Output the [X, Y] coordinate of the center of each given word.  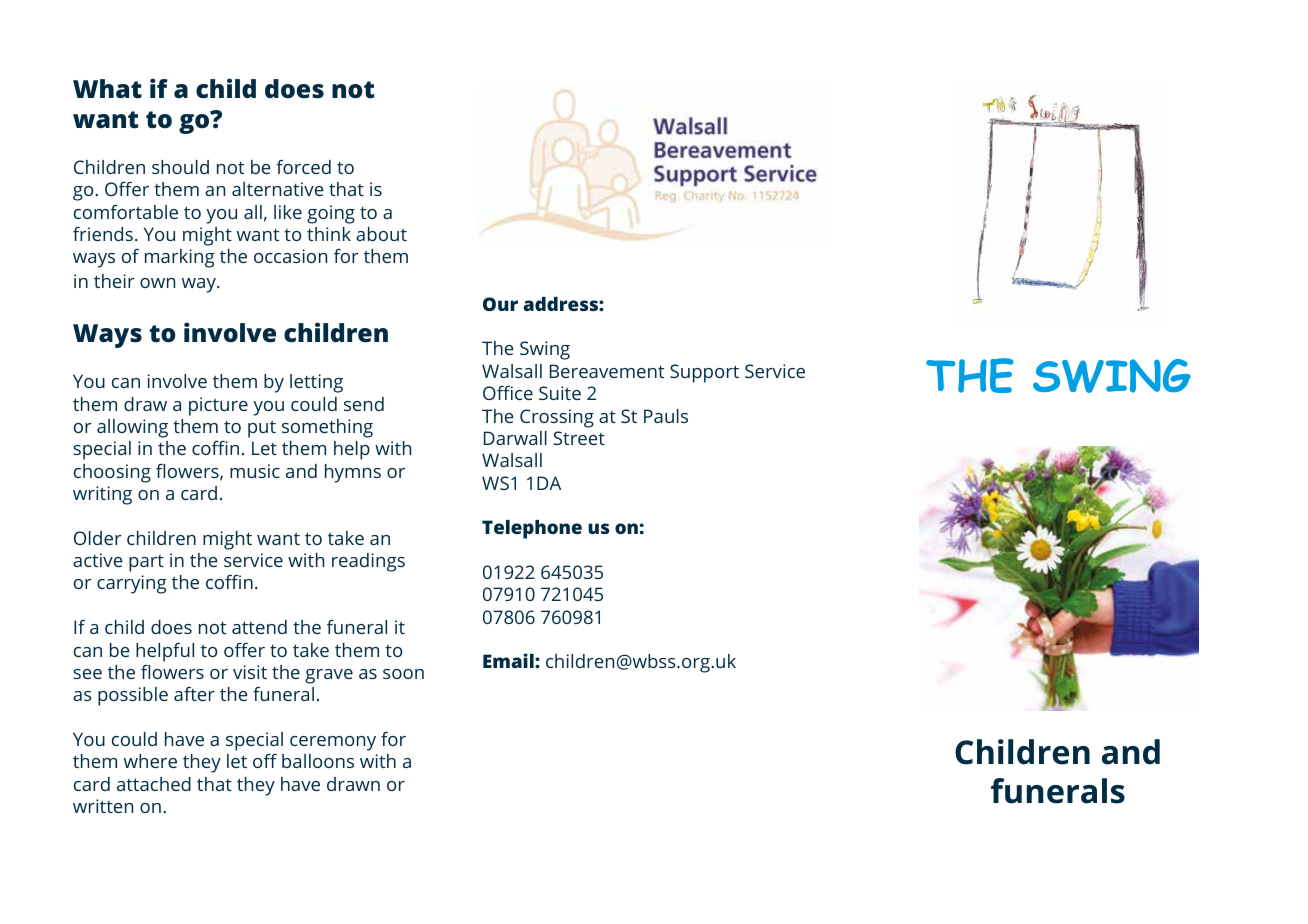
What [107, 89]
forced [303, 167]
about [381, 234]
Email [509, 660]
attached [154, 784]
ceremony [333, 743]
